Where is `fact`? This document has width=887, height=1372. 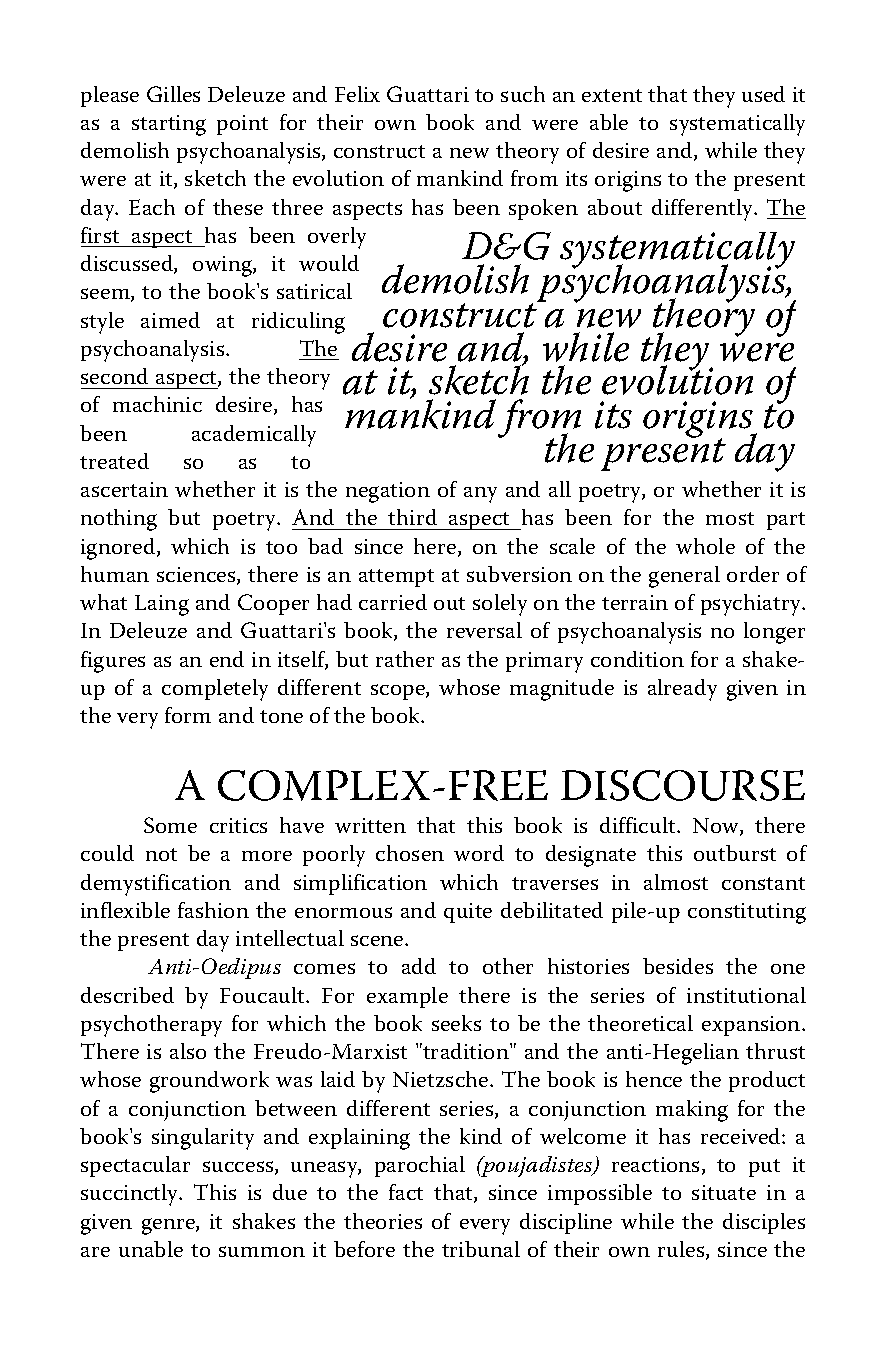
fact is located at coordinates (406, 1192).
